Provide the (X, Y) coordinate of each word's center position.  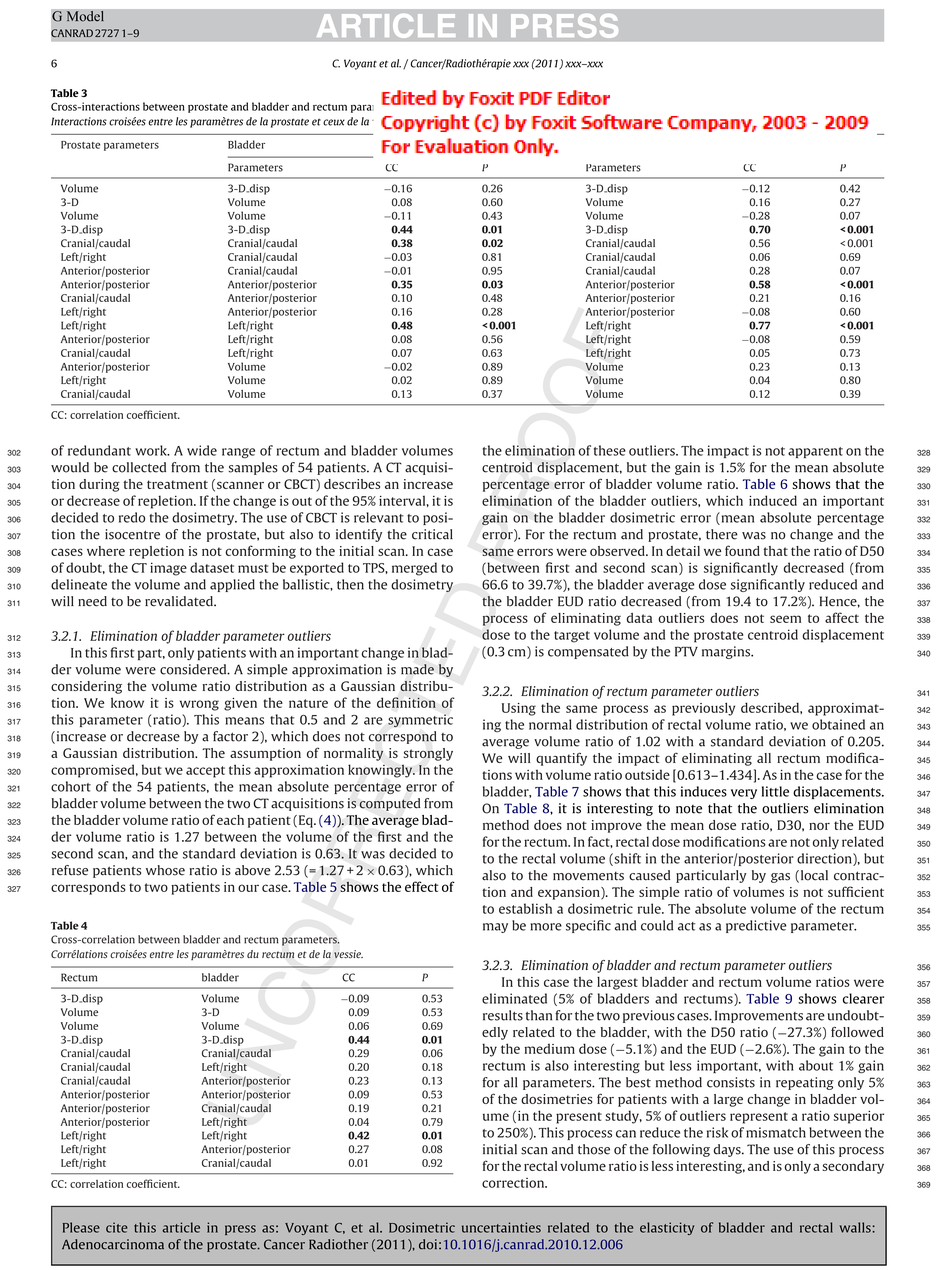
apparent (815, 452)
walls (855, 1227)
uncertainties (501, 1227)
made (417, 669)
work (152, 450)
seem (785, 619)
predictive (756, 926)
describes (352, 484)
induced (773, 500)
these (610, 450)
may (495, 928)
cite (117, 1227)
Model (85, 16)
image (168, 569)
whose (165, 870)
